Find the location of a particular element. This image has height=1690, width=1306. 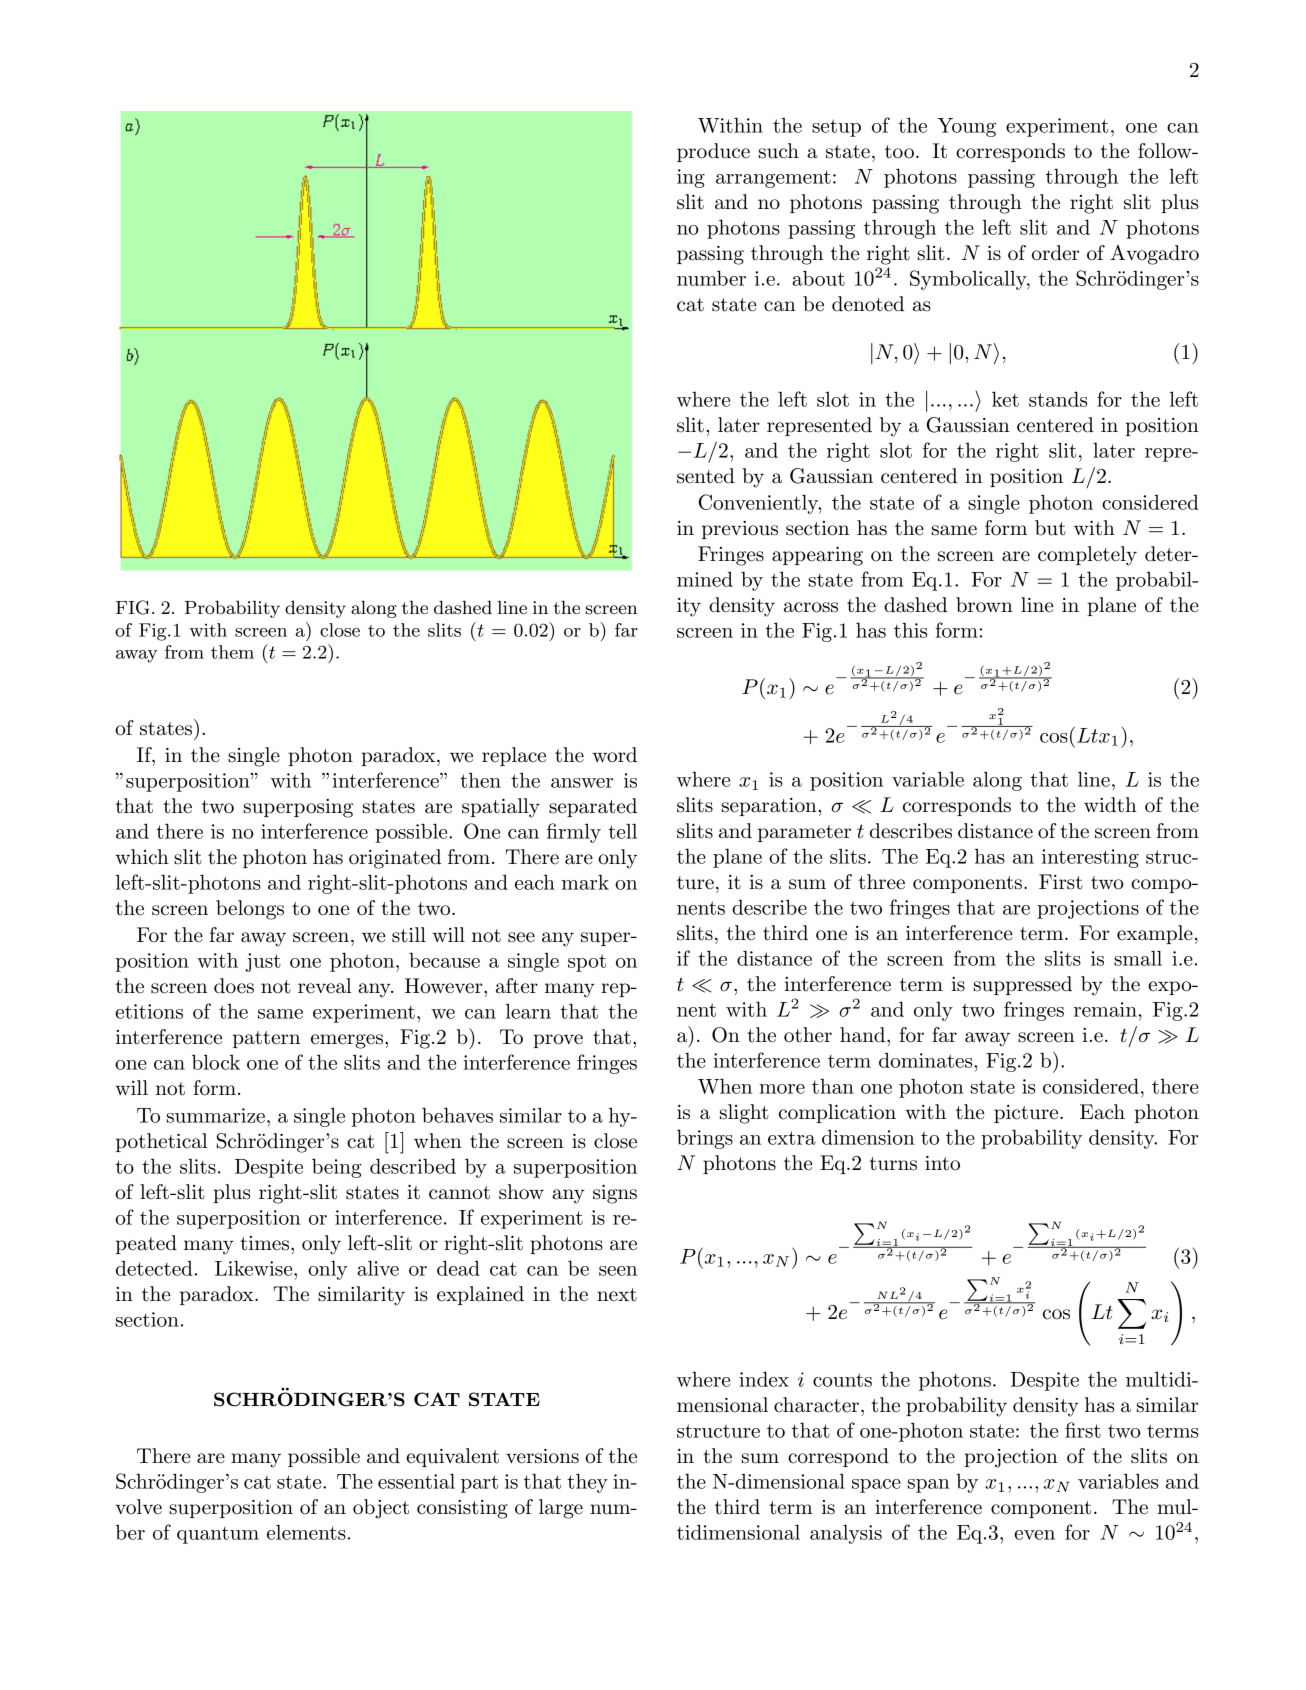

such is located at coordinates (779, 151).
